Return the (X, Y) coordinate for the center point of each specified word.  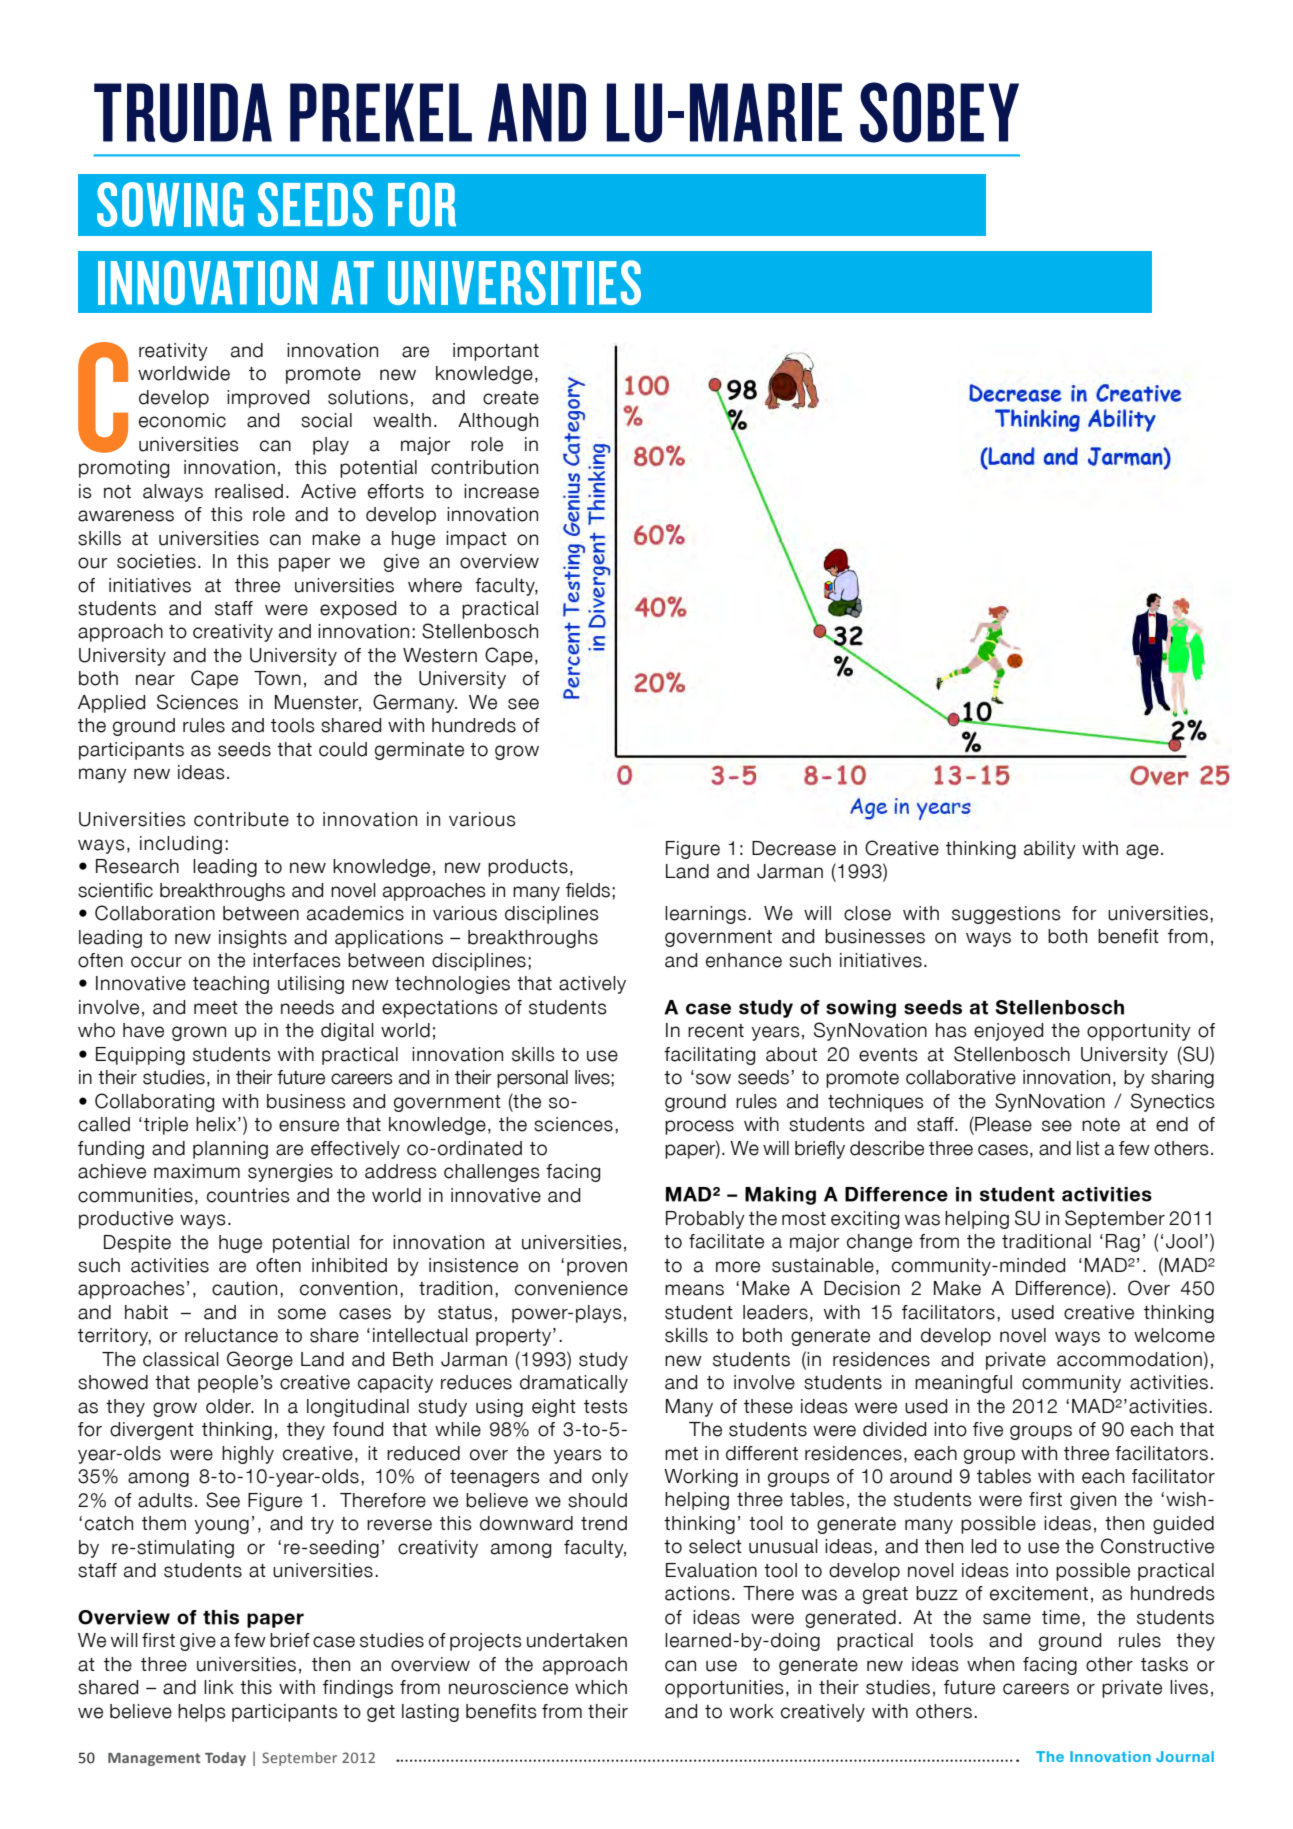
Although (498, 422)
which (601, 1687)
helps (202, 1713)
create (511, 398)
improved (268, 399)
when (990, 1664)
